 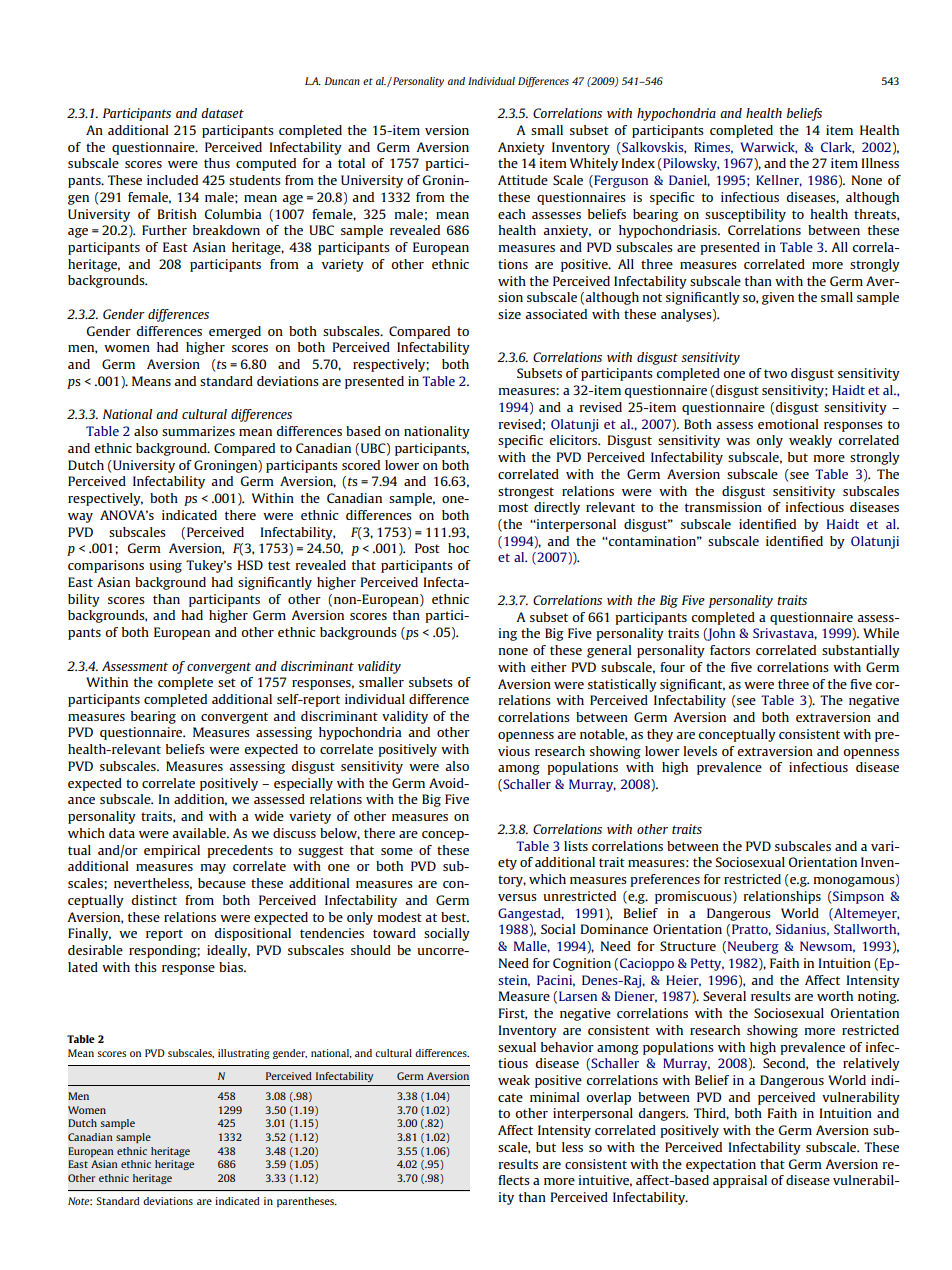 I want to click on appraisal, so click(x=740, y=1181).
